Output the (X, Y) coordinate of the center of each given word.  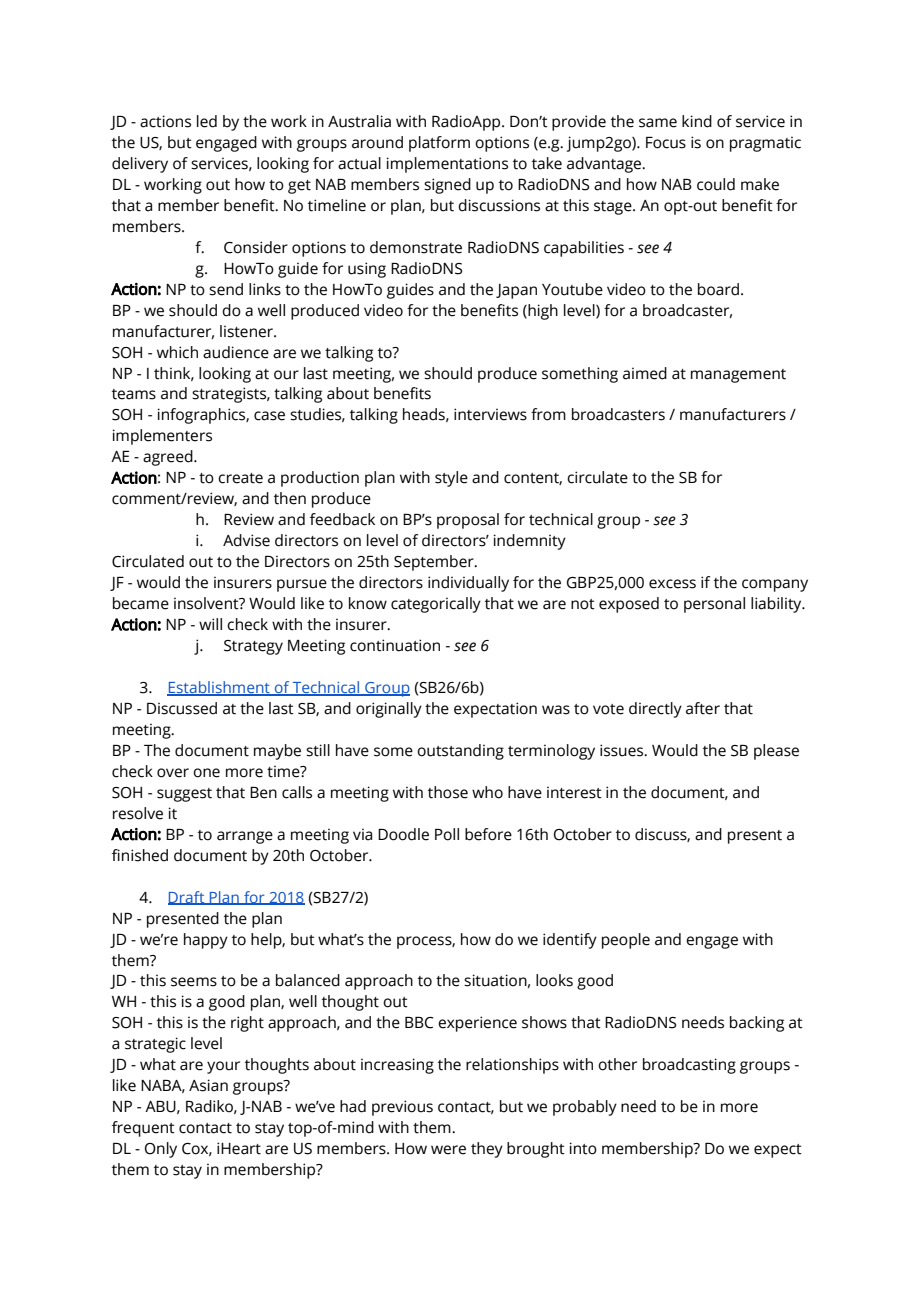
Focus (666, 143)
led (207, 121)
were (448, 1150)
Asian (208, 1085)
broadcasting (689, 1066)
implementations (447, 165)
